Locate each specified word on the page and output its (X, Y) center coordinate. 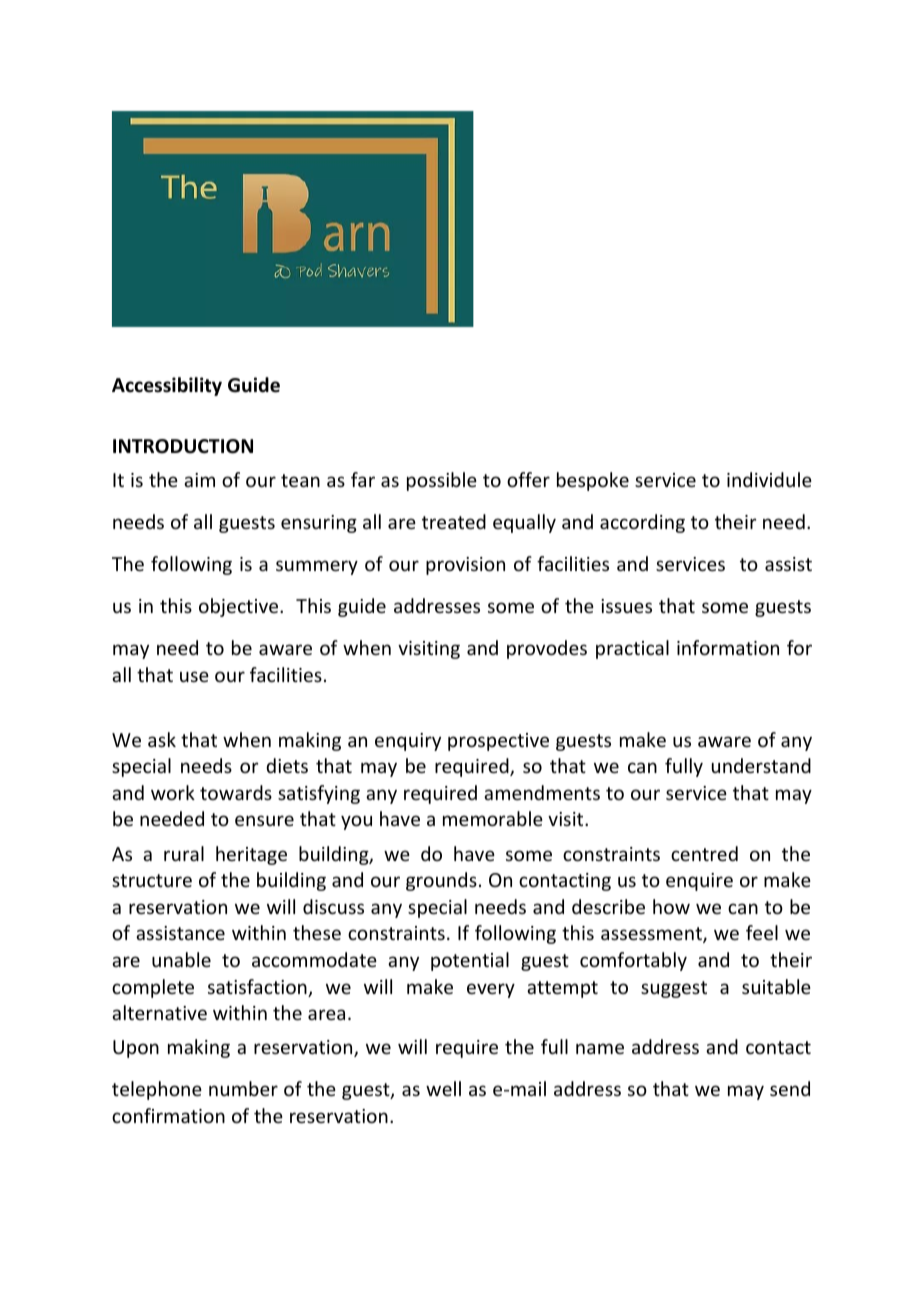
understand (761, 765)
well (443, 1088)
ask (162, 739)
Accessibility (167, 386)
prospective (498, 742)
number (243, 1088)
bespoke (593, 481)
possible (442, 481)
